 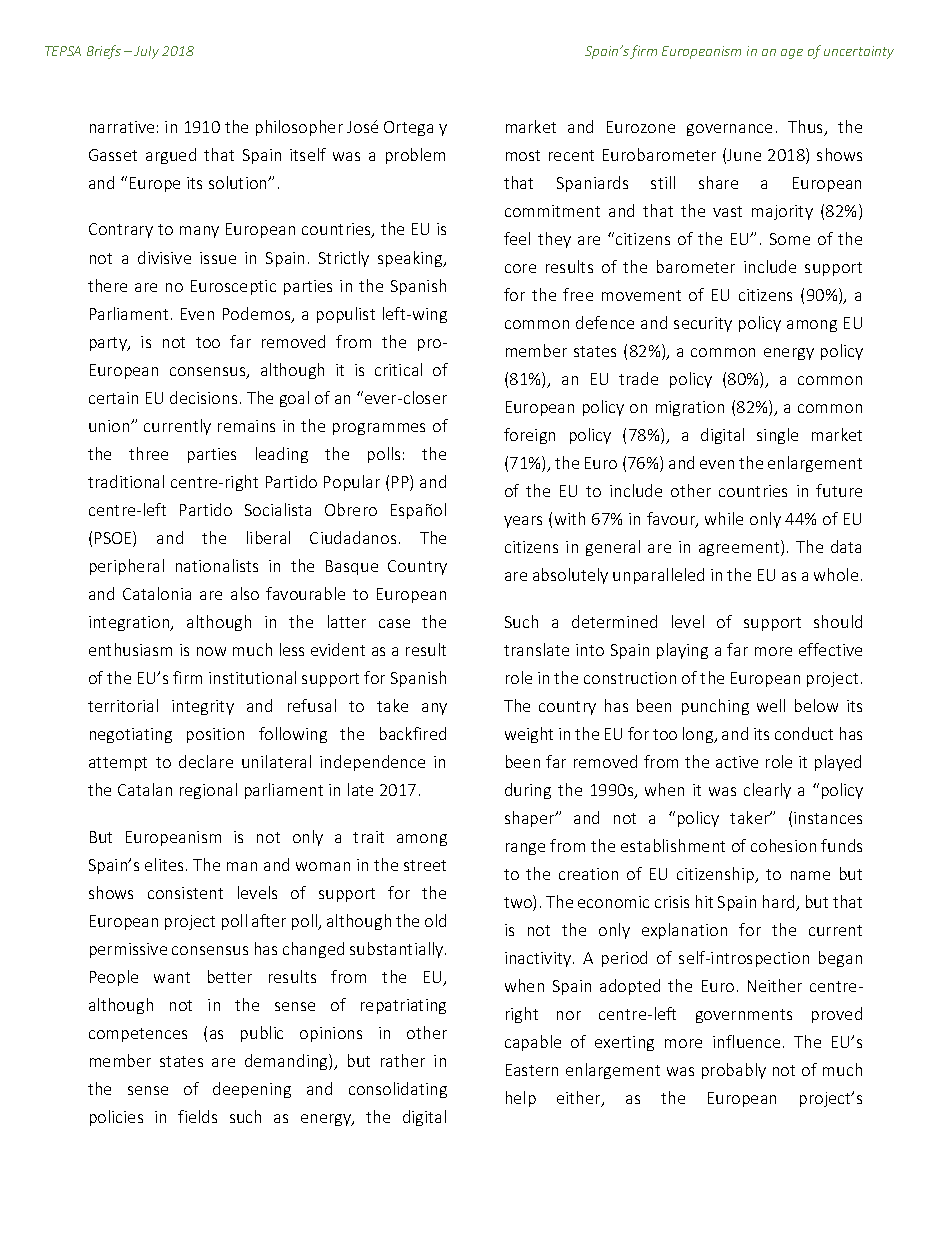 What do you see at coordinates (109, 344) in the screenshot?
I see `party` at bounding box center [109, 344].
